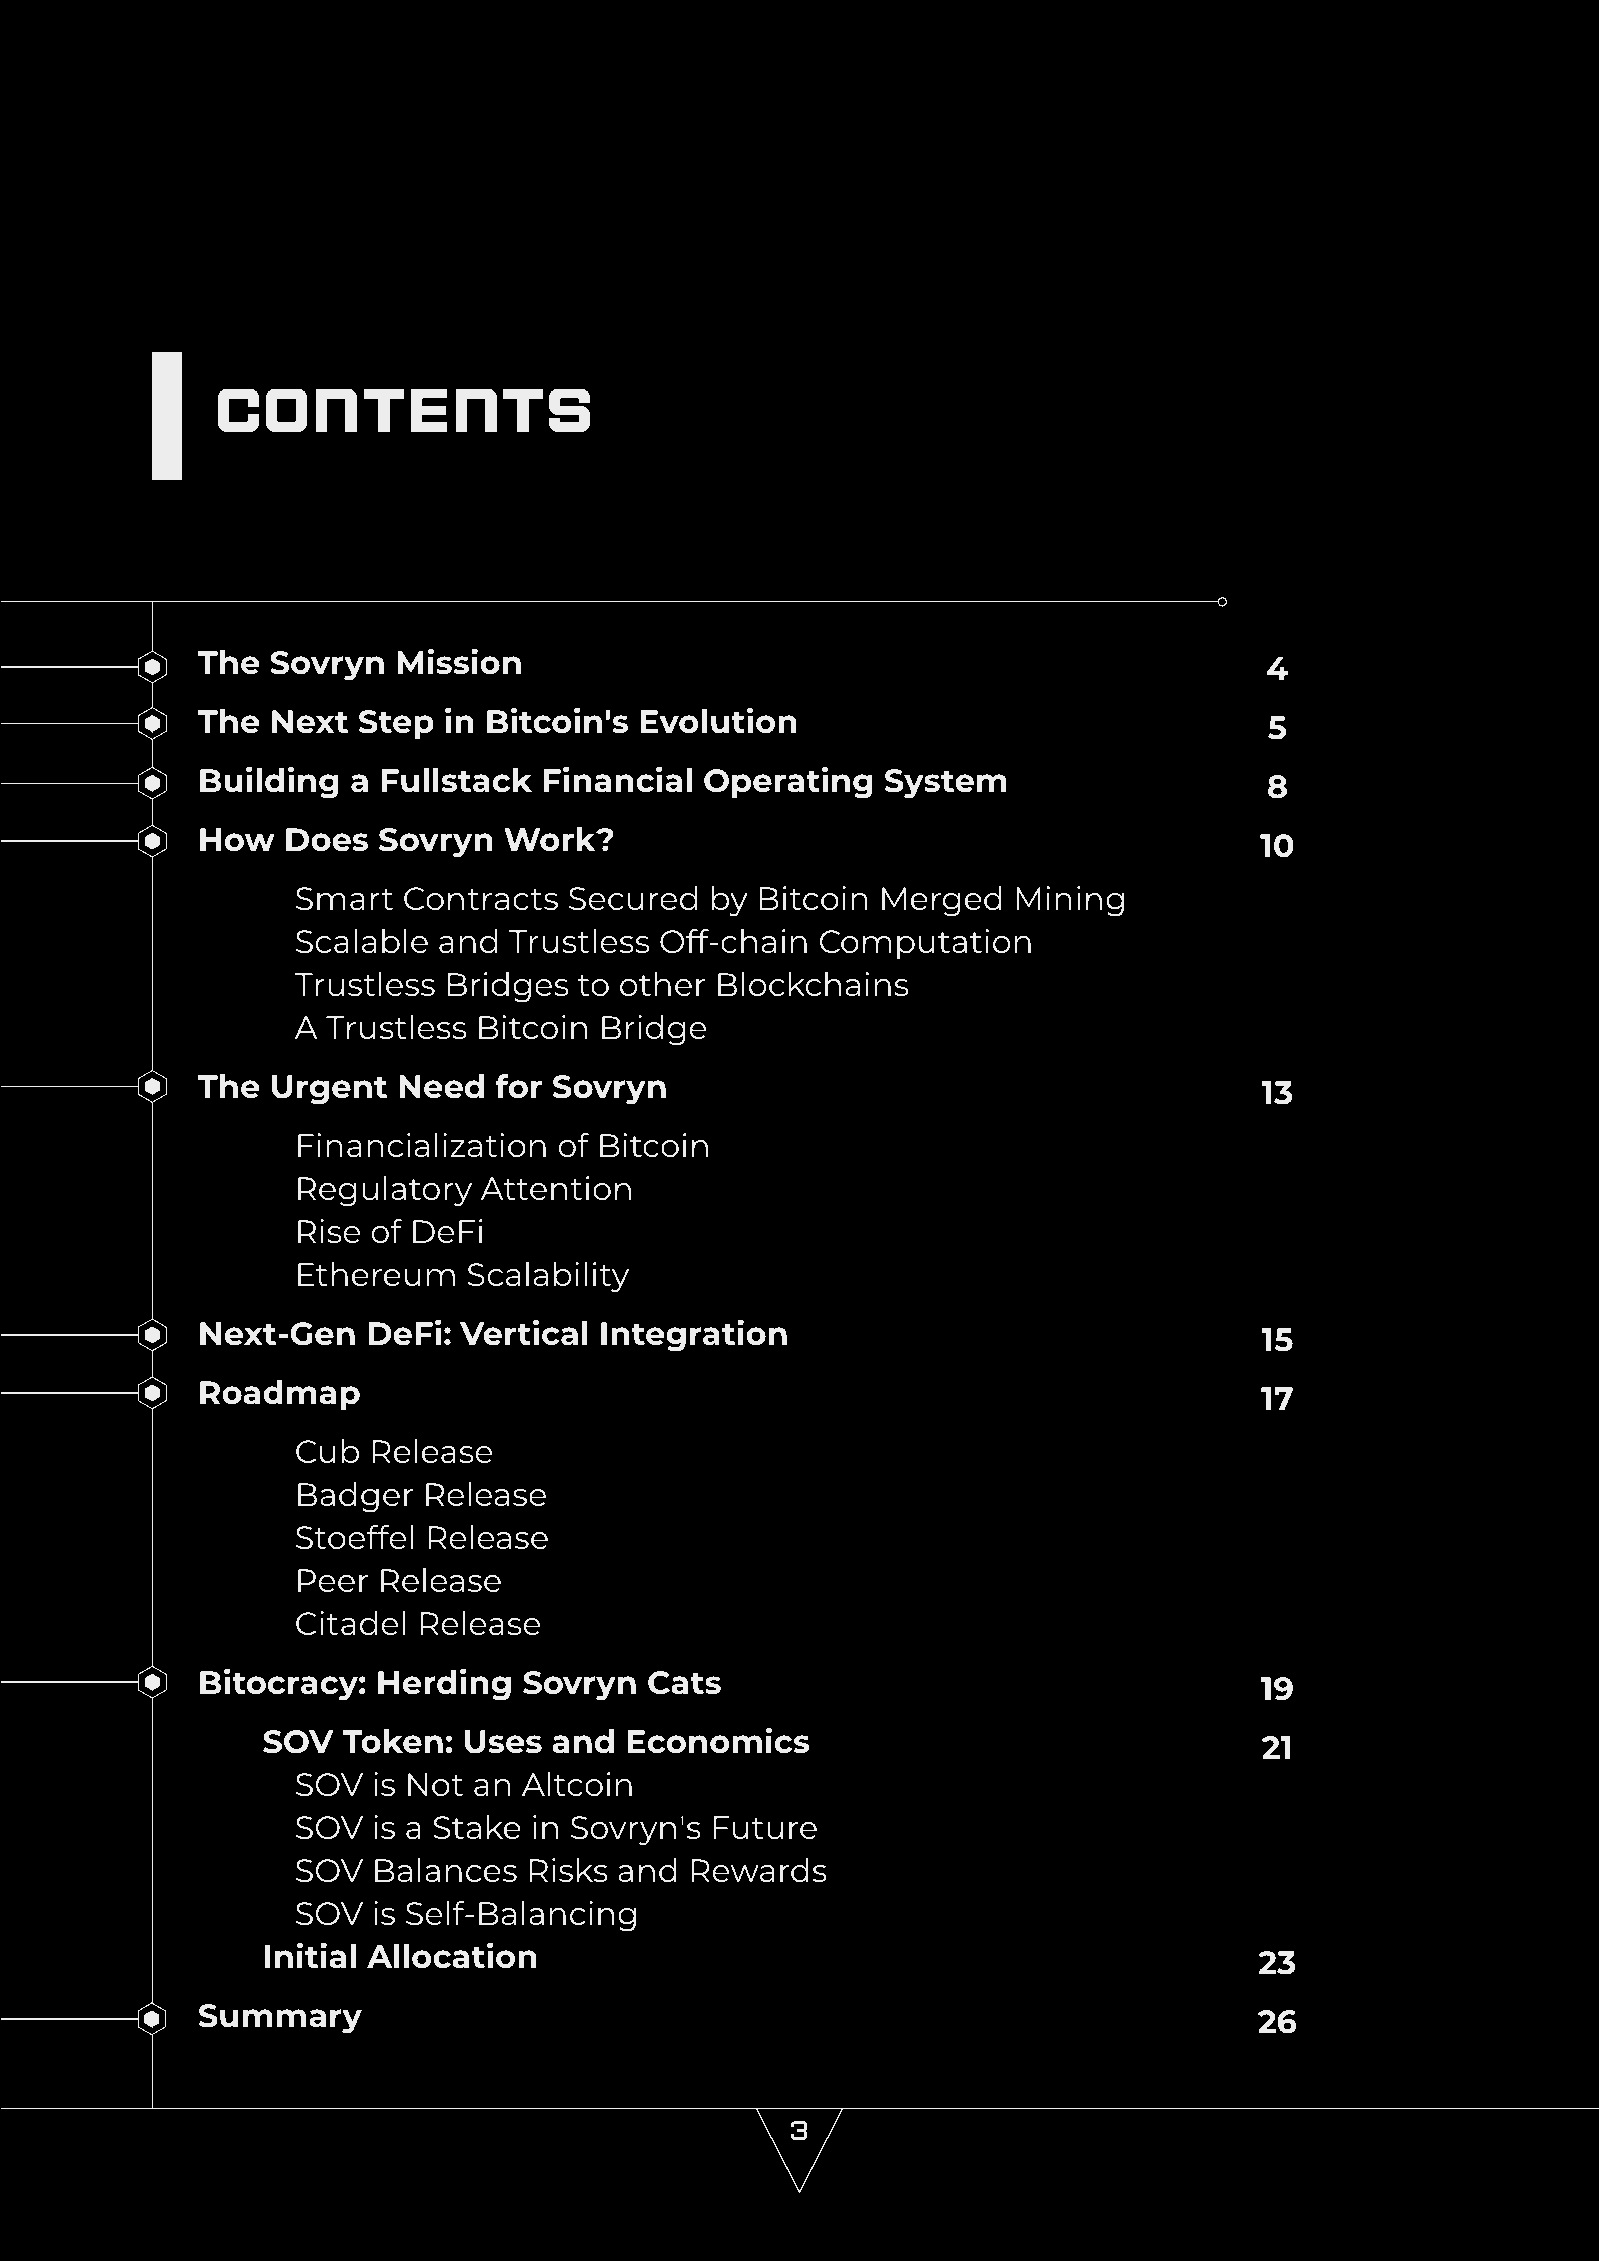 The width and height of the screenshot is (1599, 2261). Describe the element at coordinates (633, 898) in the screenshot. I see `Secured` at that location.
